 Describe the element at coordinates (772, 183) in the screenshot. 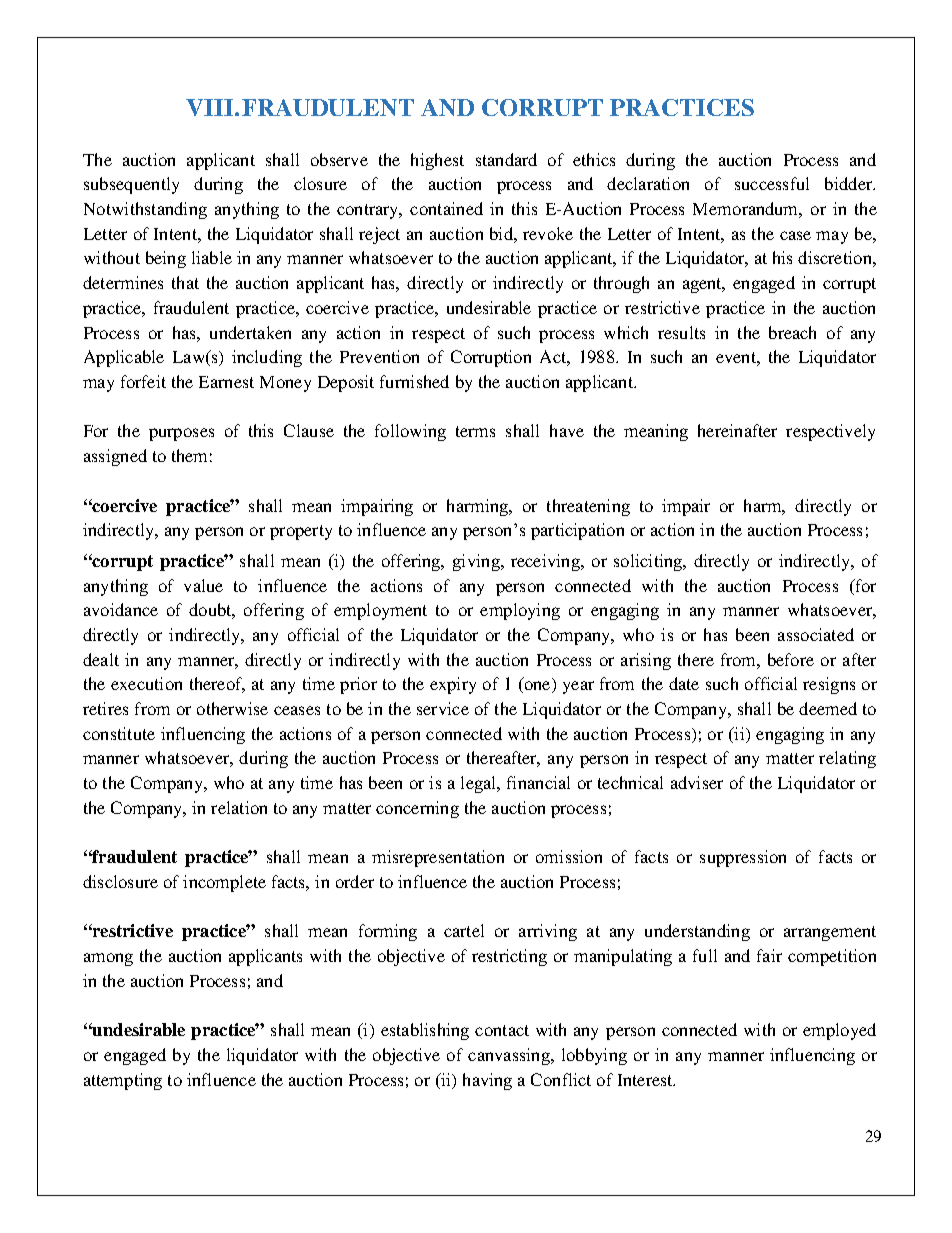

I see `successful` at that location.
